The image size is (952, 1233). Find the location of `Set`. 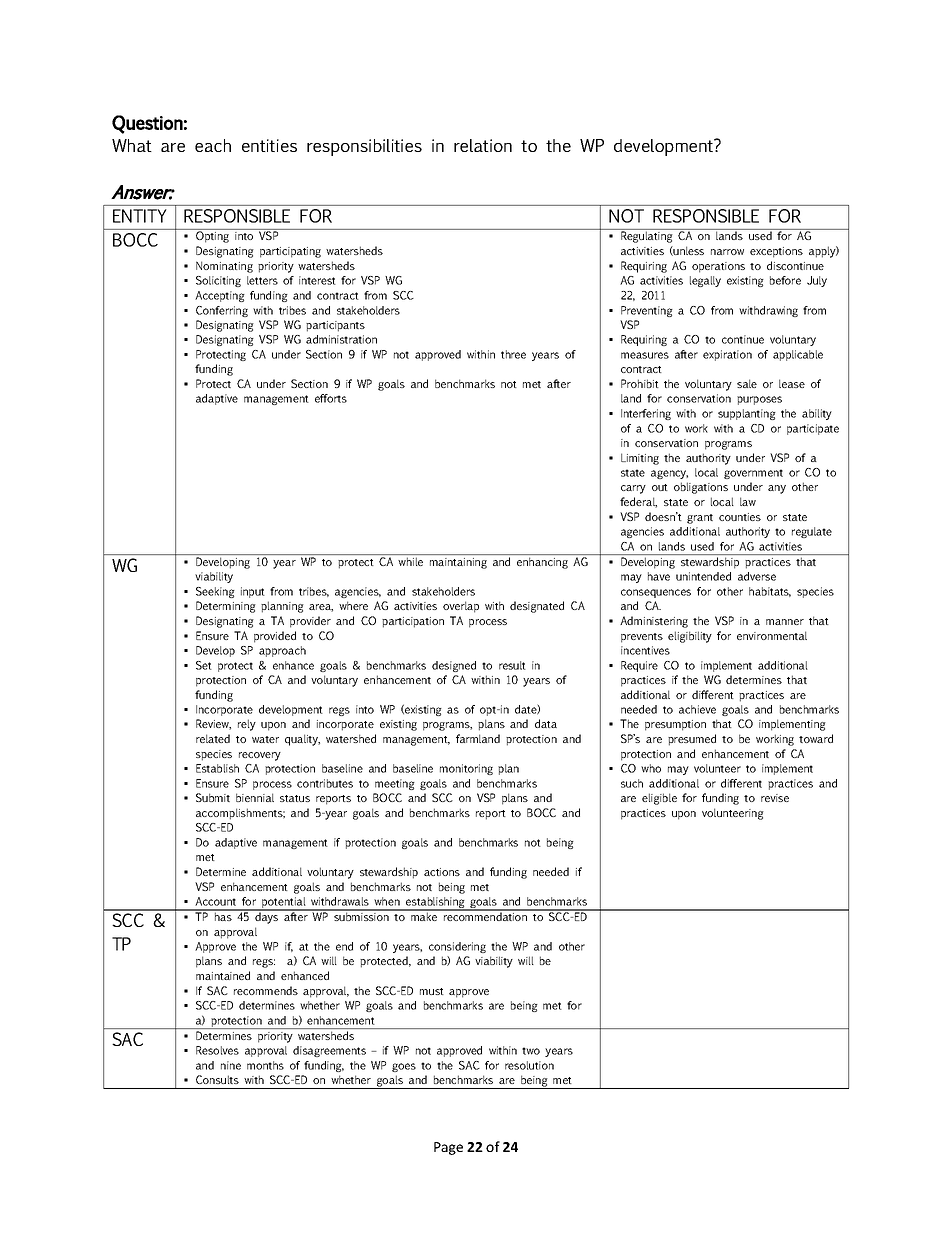

Set is located at coordinates (204, 665).
